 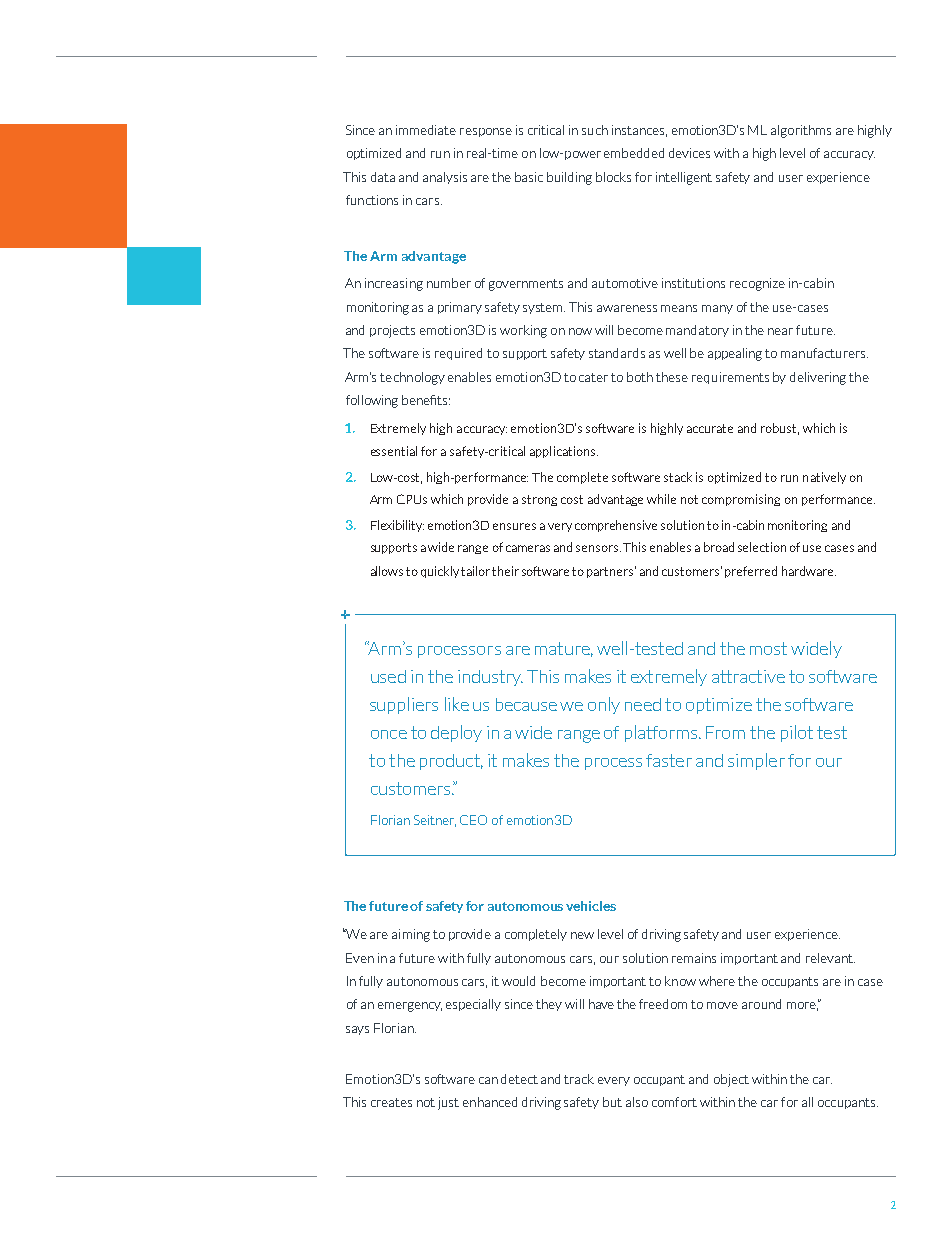 What do you see at coordinates (426, 130) in the page?
I see `immediate` at bounding box center [426, 130].
